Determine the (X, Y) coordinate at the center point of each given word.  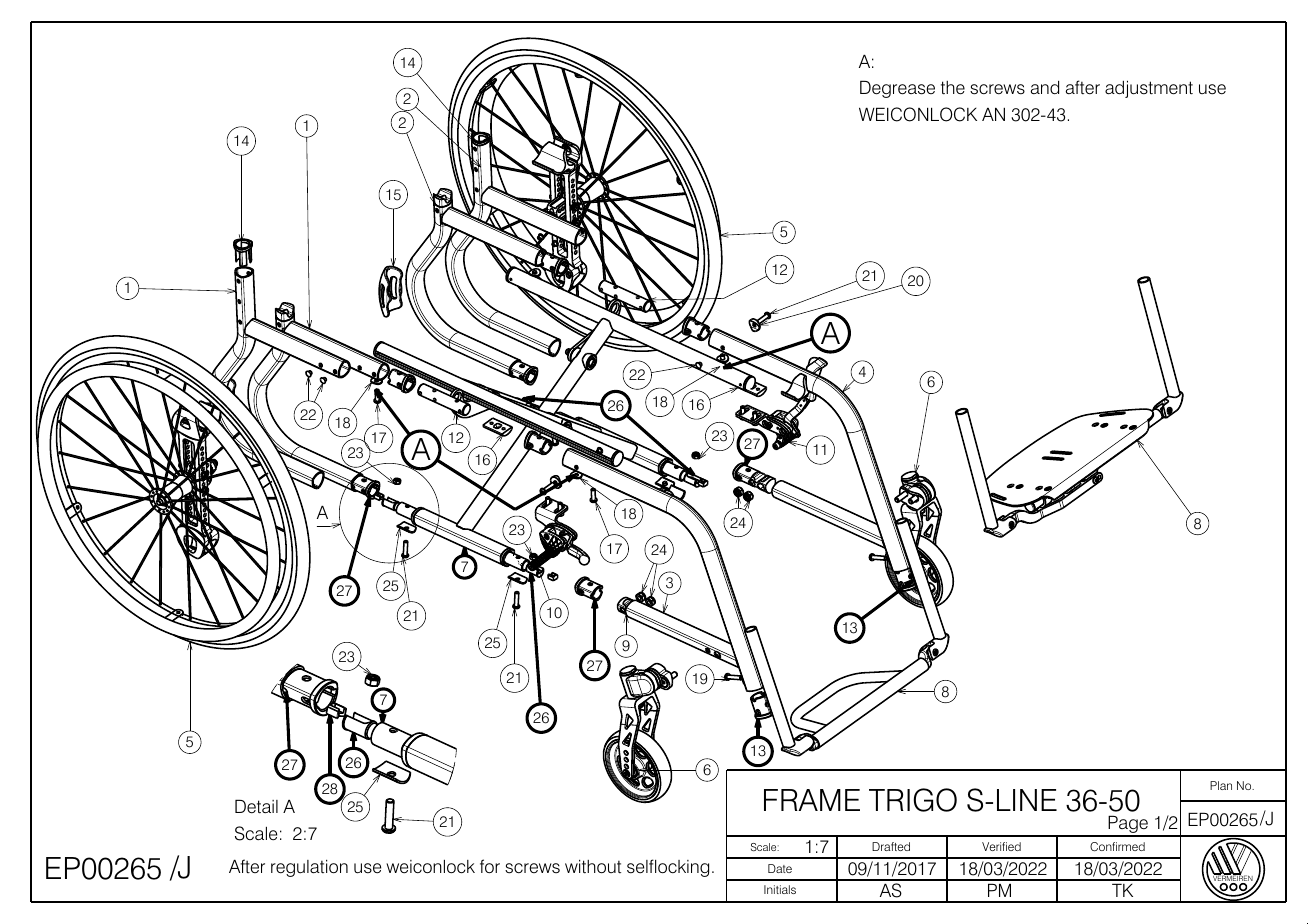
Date (780, 868)
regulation (309, 868)
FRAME (812, 800)
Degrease (897, 89)
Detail (256, 806)
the (953, 88)
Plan (1221, 785)
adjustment (1149, 89)
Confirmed (1117, 847)
